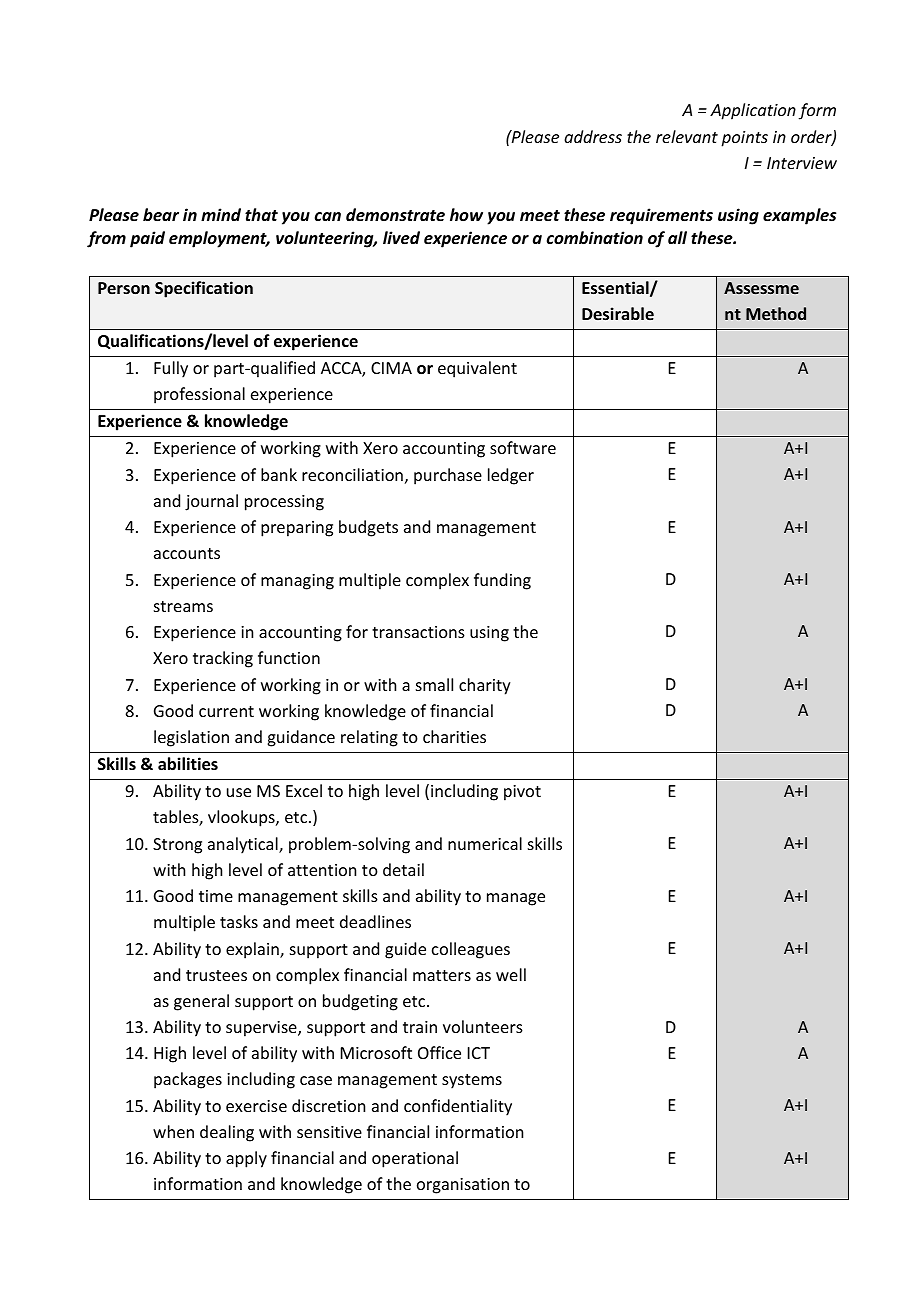  Describe the element at coordinates (511, 974) in the screenshot. I see `well` at that location.
